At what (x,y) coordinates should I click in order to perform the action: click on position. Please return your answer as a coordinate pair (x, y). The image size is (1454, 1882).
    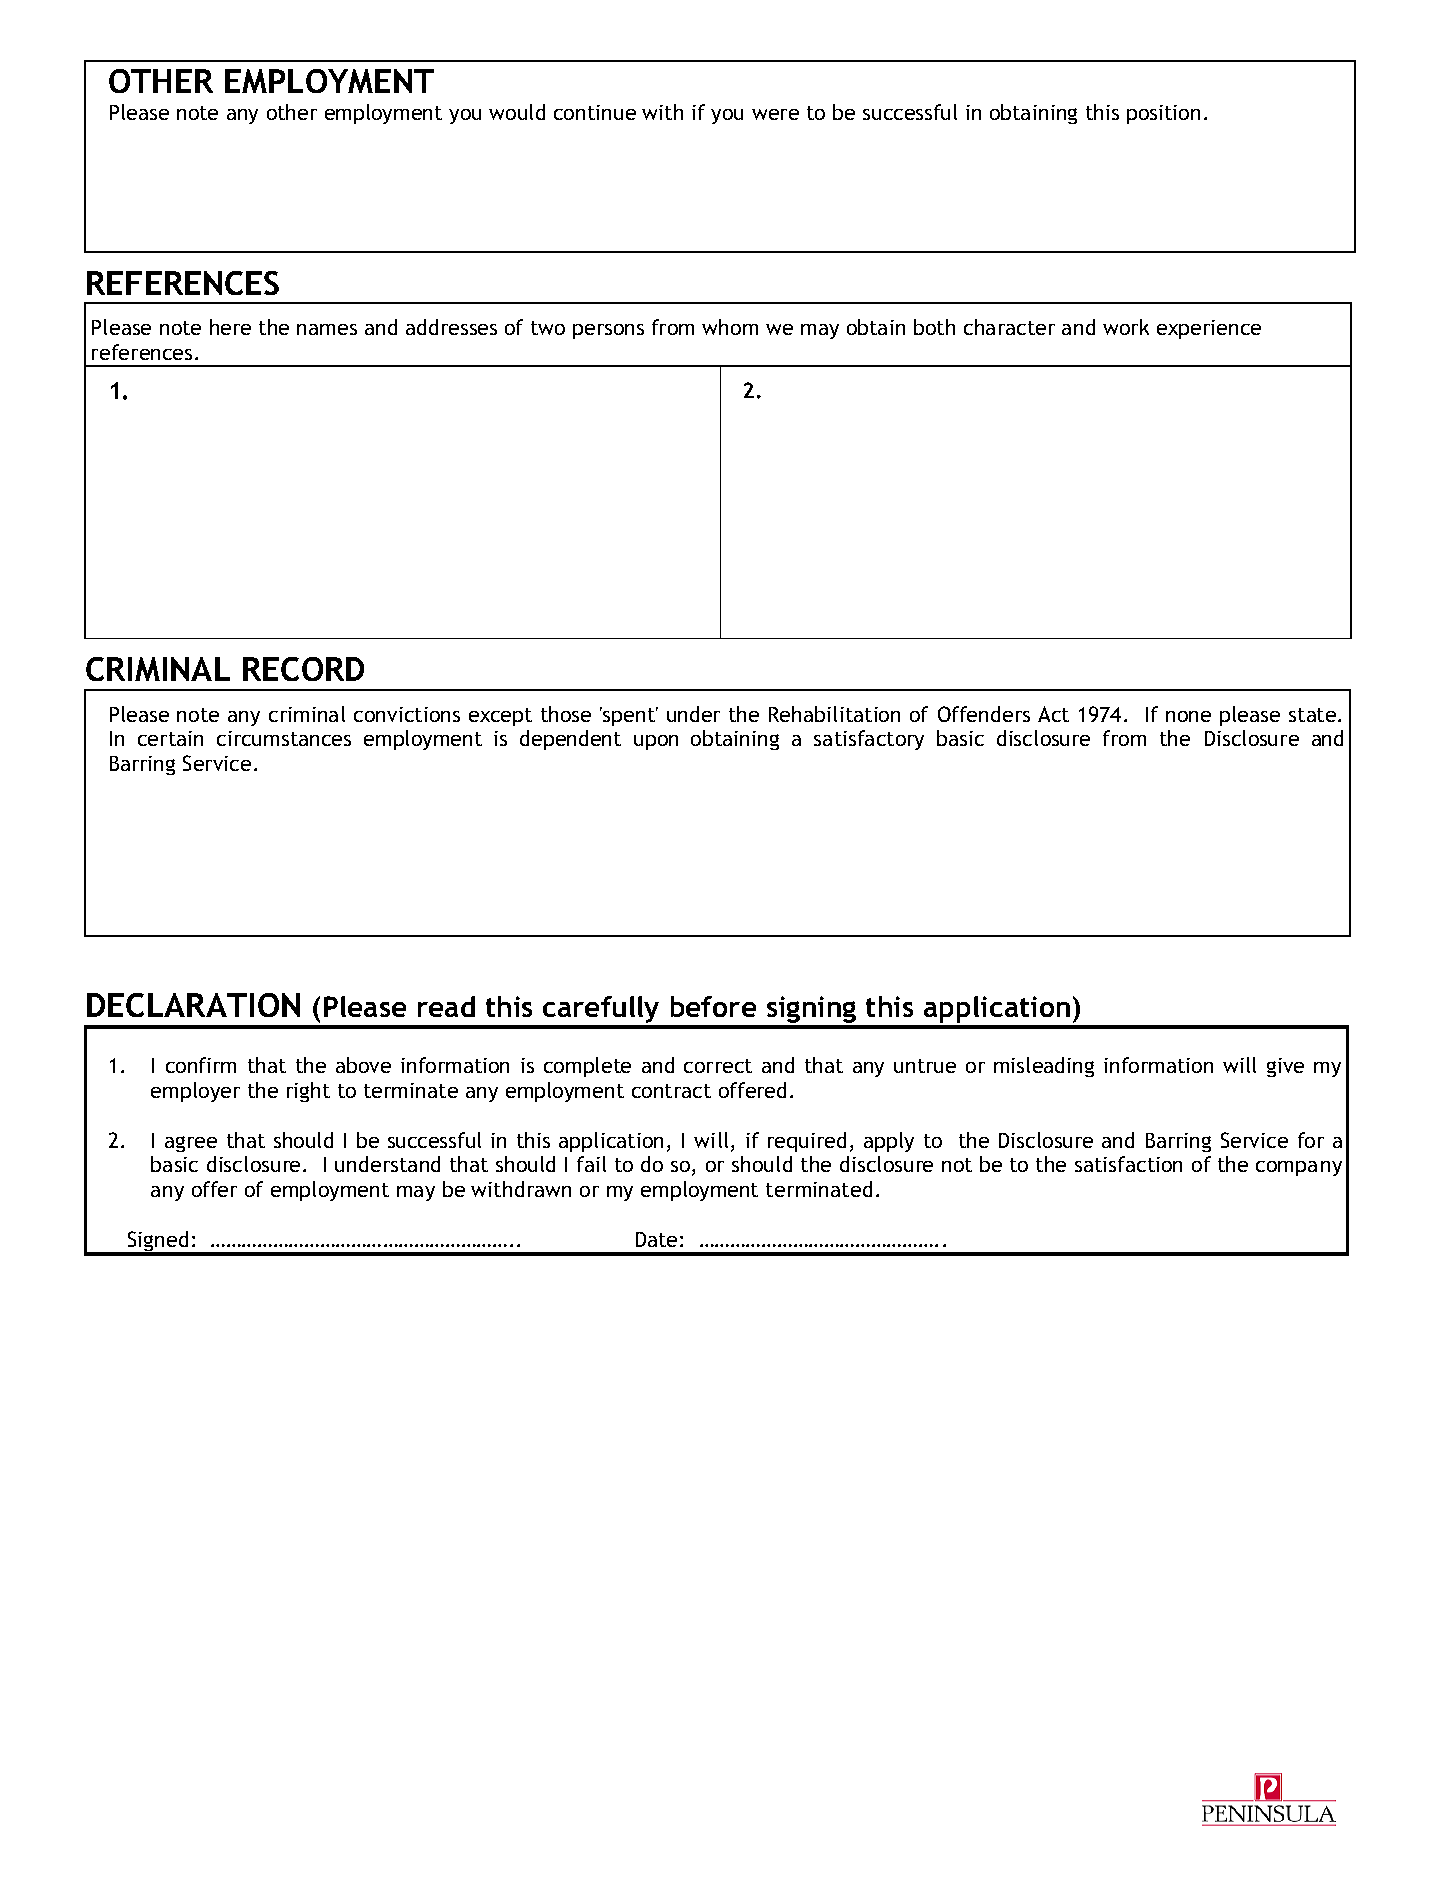
    Looking at the image, I should click on (1163, 114).
